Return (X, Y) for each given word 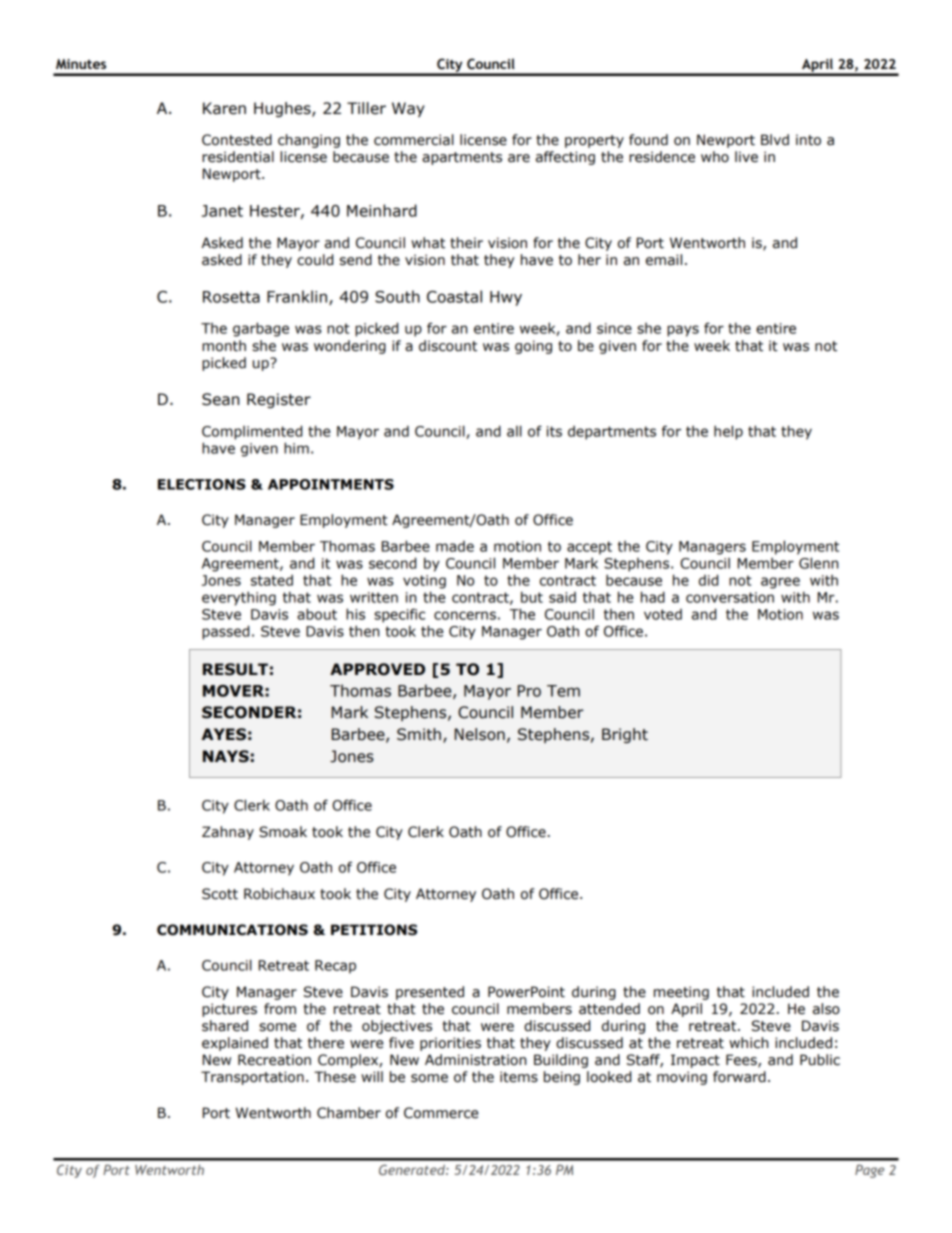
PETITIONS (374, 930)
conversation (730, 597)
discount (448, 346)
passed (225, 632)
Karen (224, 108)
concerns (465, 615)
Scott (220, 894)
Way (408, 109)
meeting (681, 993)
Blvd (775, 139)
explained (235, 1044)
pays (683, 331)
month (224, 346)
